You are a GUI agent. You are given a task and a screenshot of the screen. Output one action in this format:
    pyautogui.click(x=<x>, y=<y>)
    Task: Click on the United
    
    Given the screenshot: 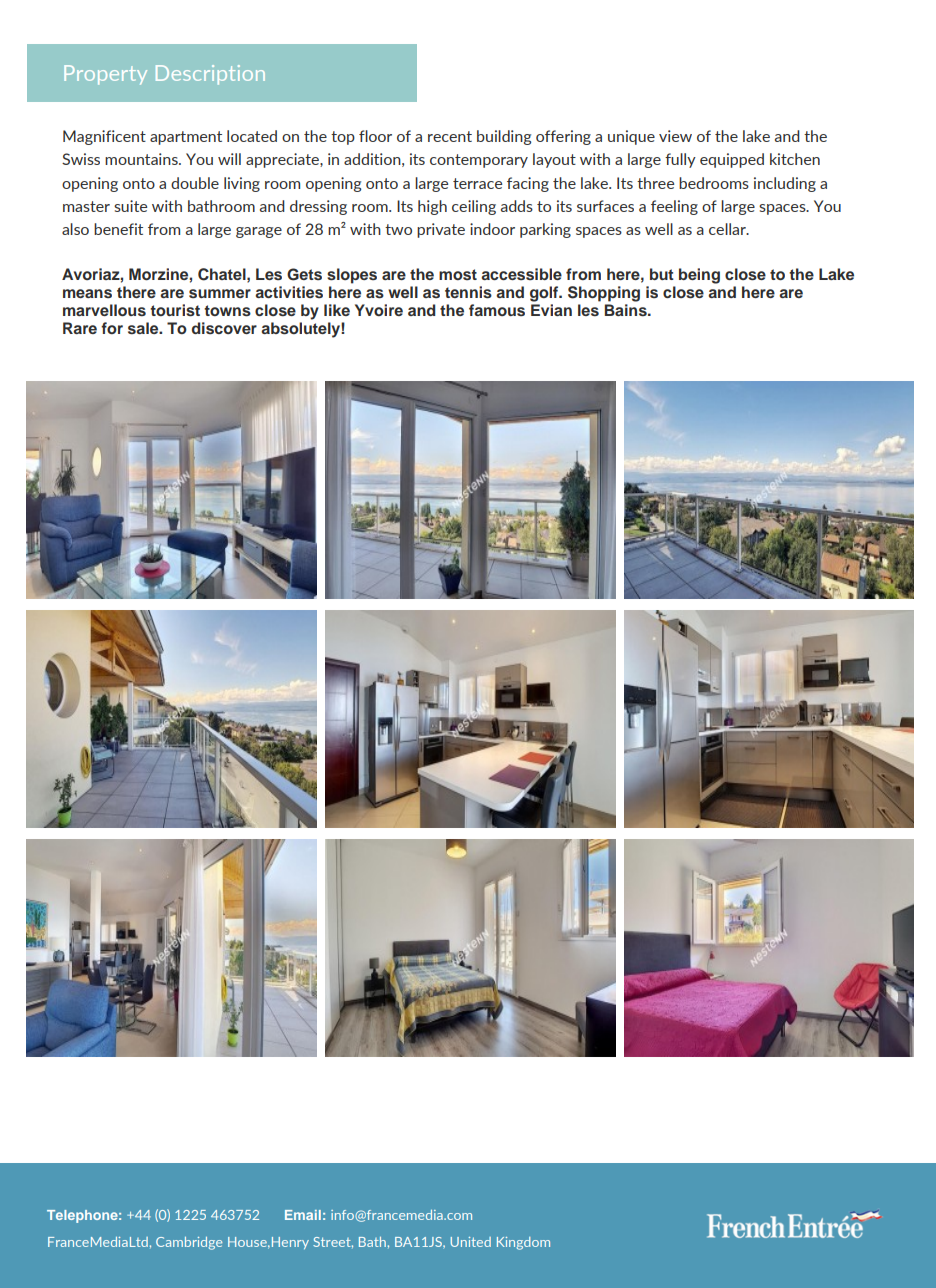 What is the action you would take?
    pyautogui.click(x=470, y=1242)
